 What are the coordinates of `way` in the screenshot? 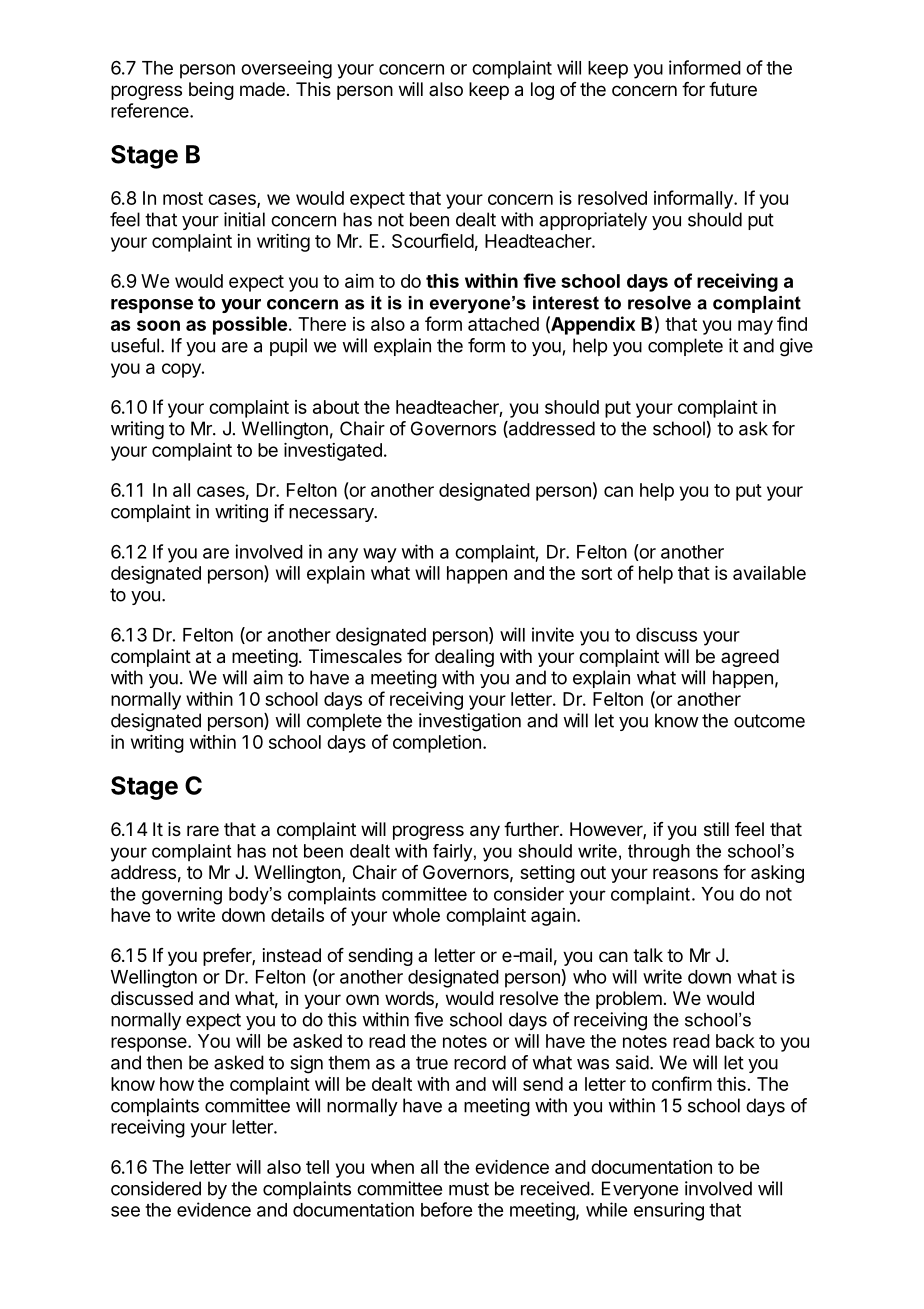 It's located at (380, 555).
